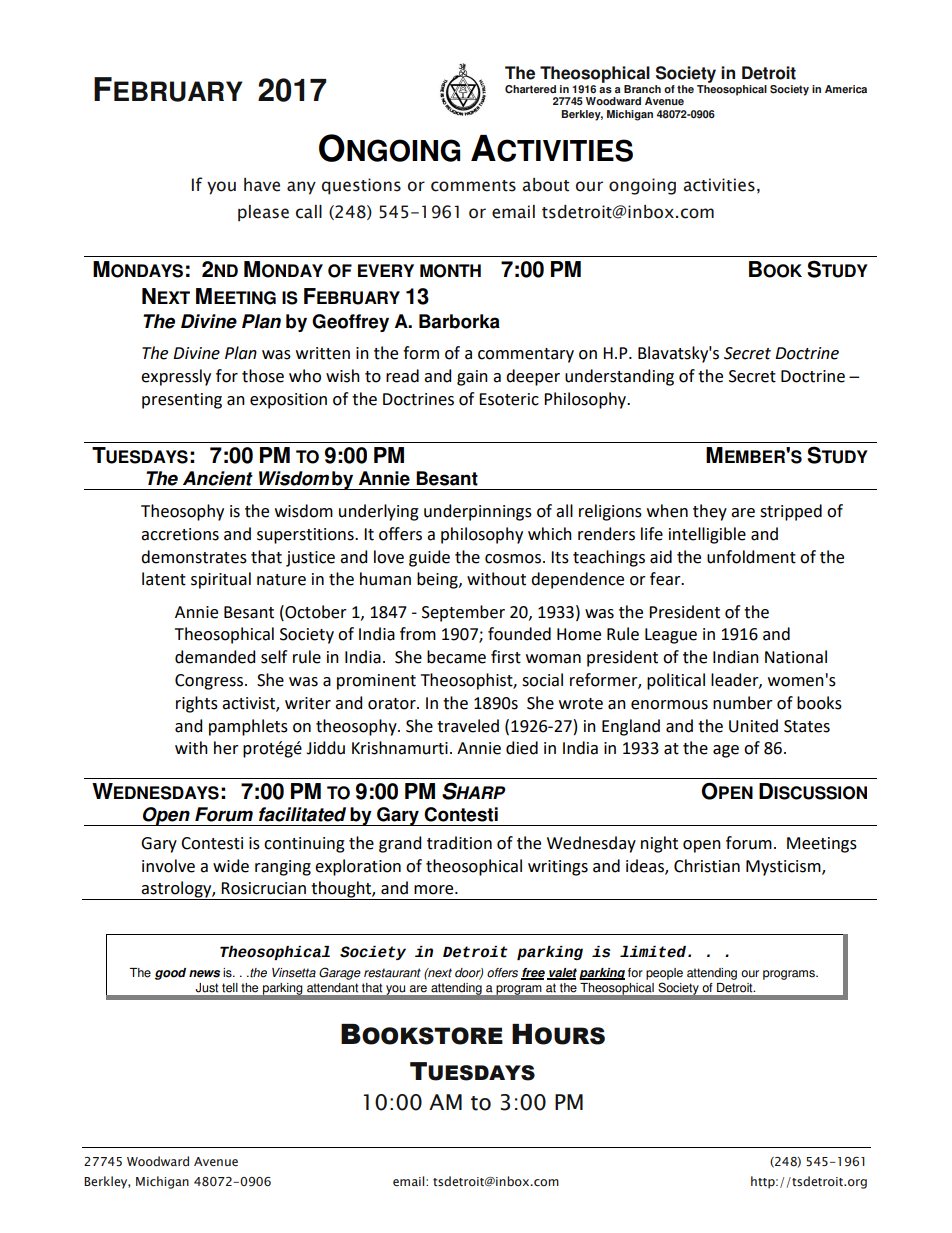 This screenshot has width=952, height=1233. Describe the element at coordinates (846, 89) in the screenshot. I see `America` at that location.
